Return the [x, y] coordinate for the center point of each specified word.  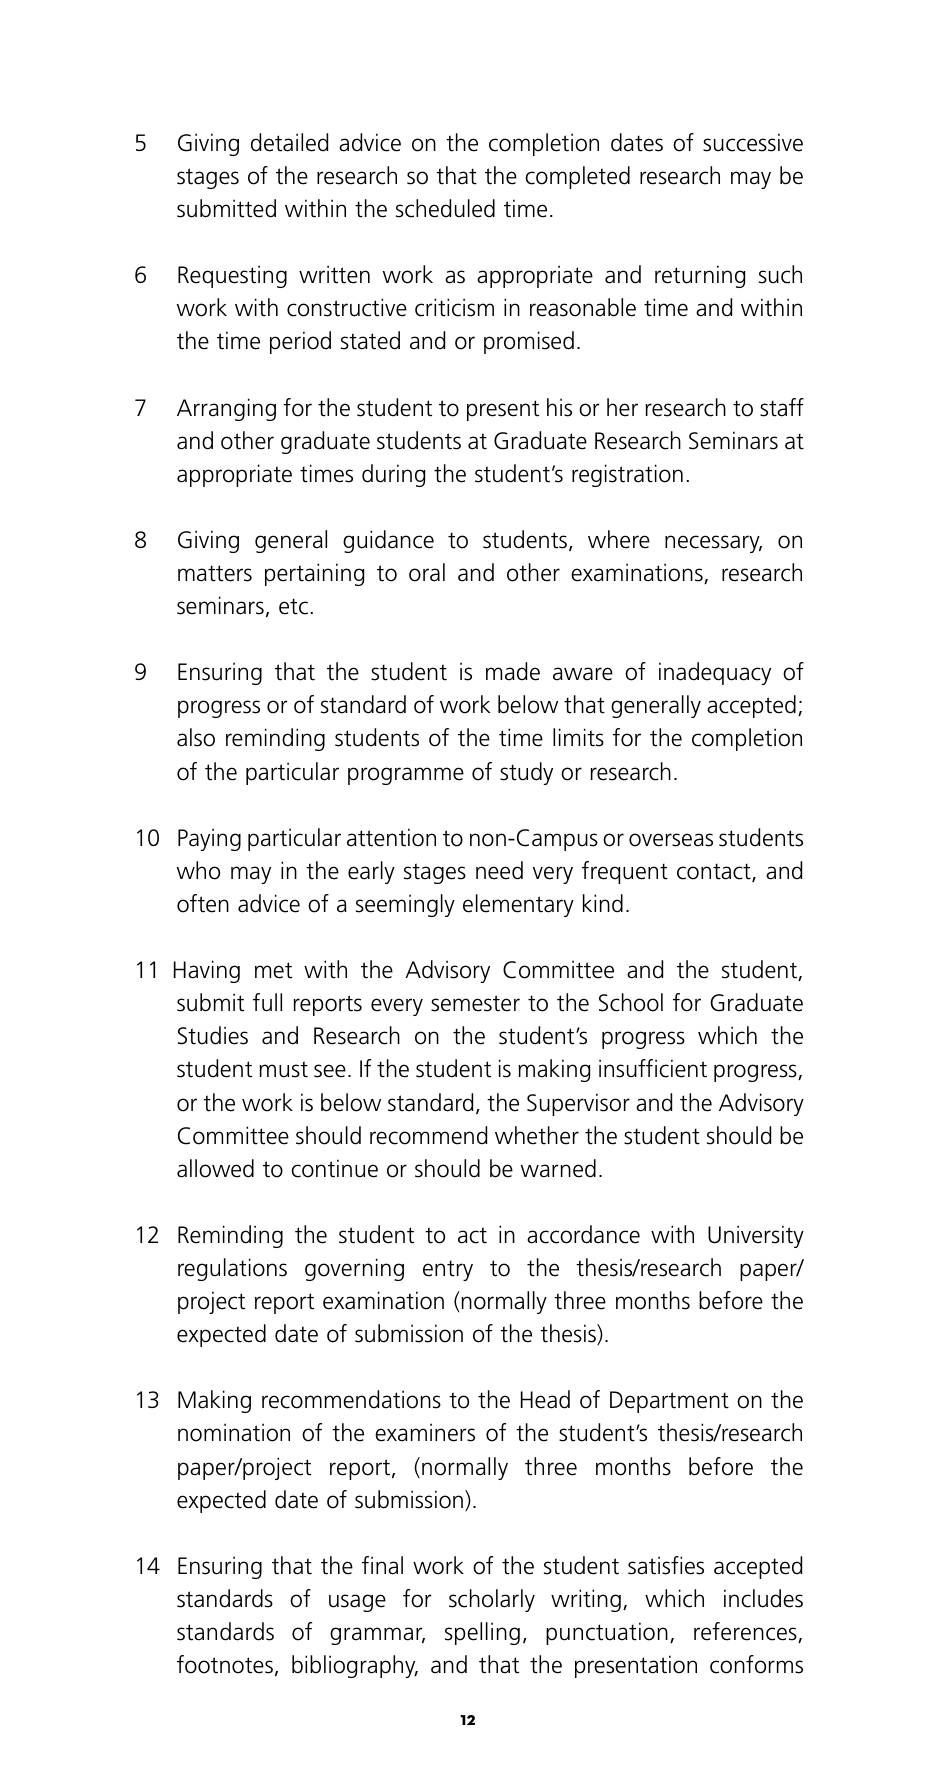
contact [715, 873]
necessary [713, 544]
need [499, 870]
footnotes [225, 1664]
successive [753, 142]
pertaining [314, 574]
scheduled [445, 208]
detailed [289, 142]
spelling [482, 1633]
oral [427, 572]
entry [448, 1271]
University [756, 1236]
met [273, 970]
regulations [232, 1269]
